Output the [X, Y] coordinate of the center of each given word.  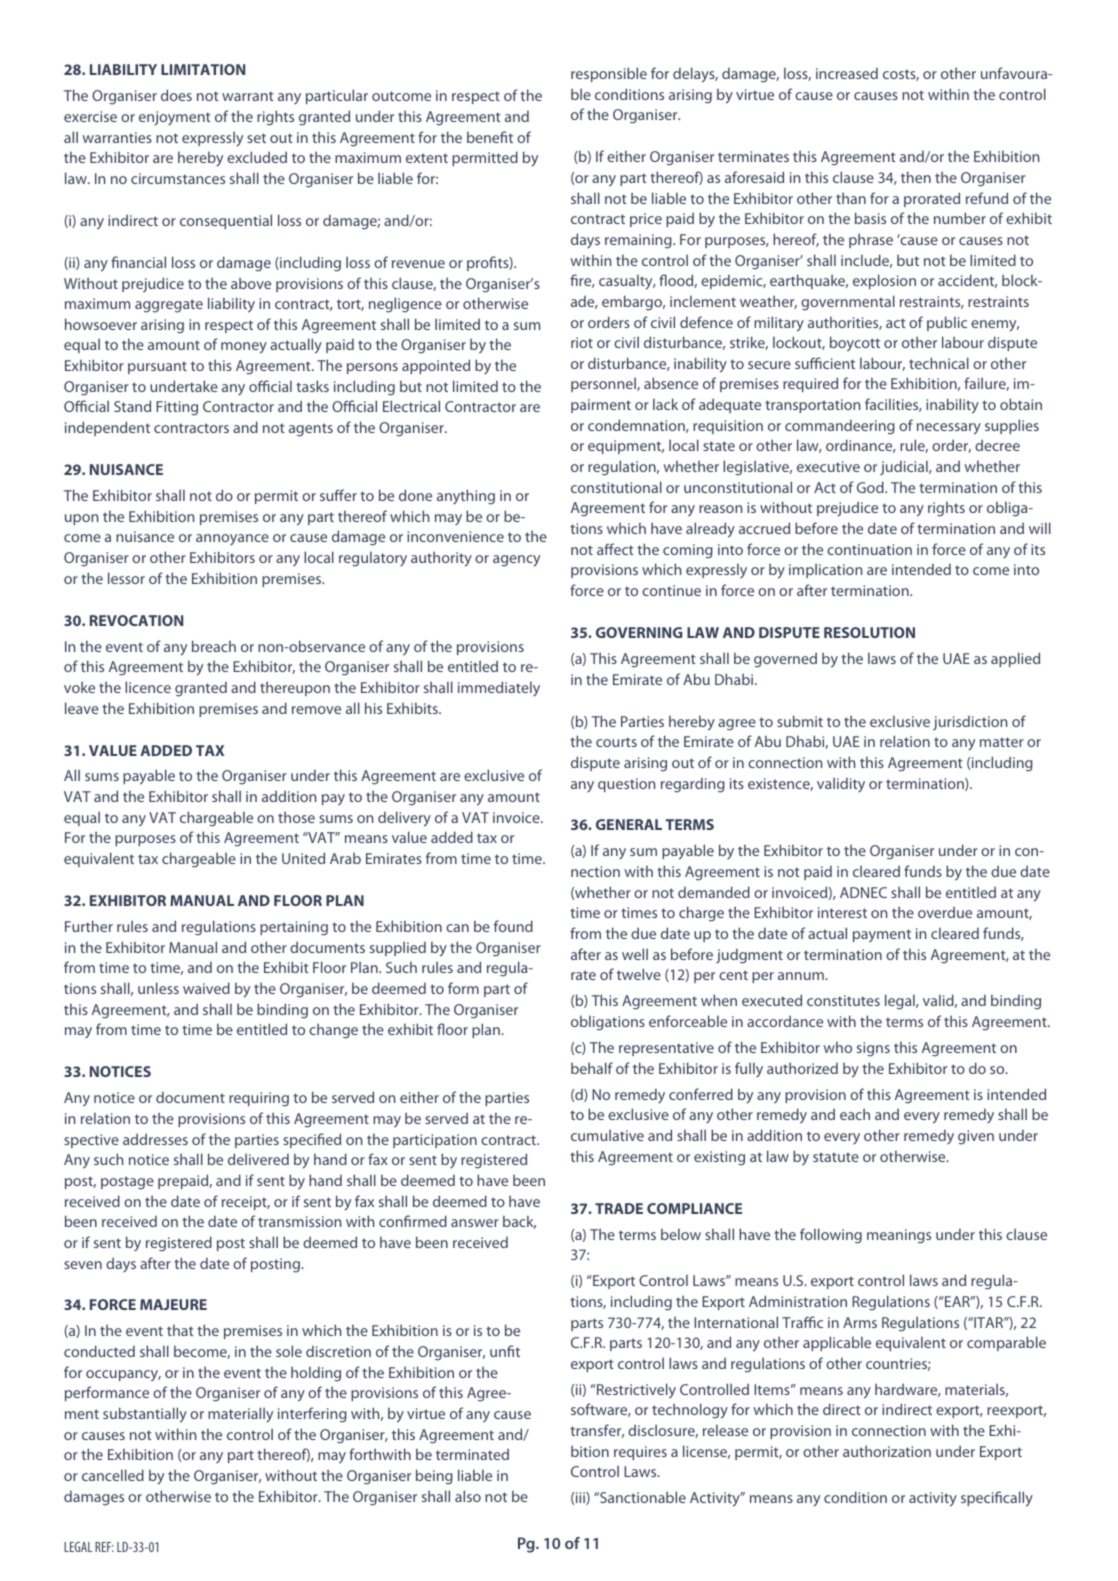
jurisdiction [970, 723]
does [176, 95]
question [626, 785]
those [296, 817]
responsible [609, 74]
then [916, 177]
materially [240, 1415]
